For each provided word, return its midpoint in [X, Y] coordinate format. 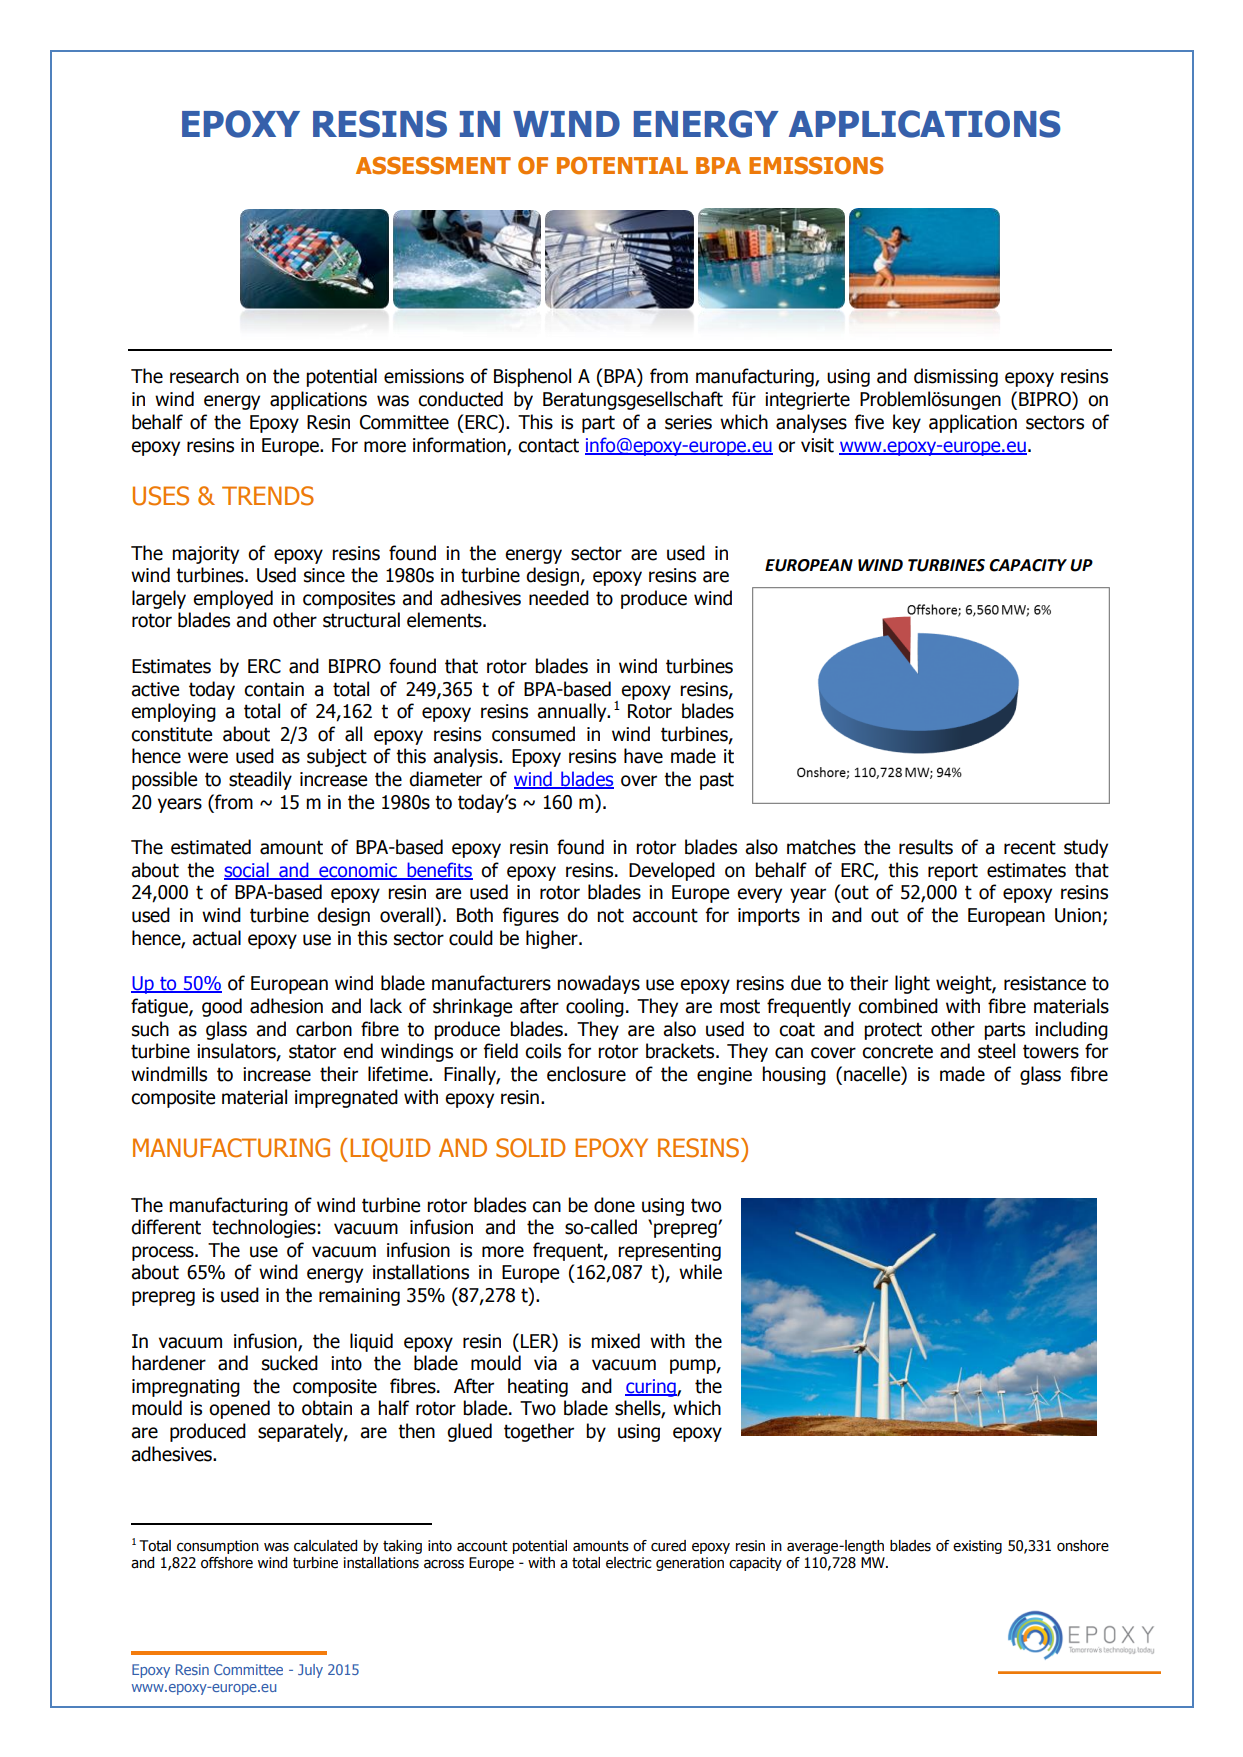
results [926, 847]
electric [628, 1563]
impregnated [346, 1098]
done [614, 1205]
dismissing [956, 377]
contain [274, 689]
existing [977, 1547]
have [643, 756]
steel [996, 1051]
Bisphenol [532, 377]
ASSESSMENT [433, 166]
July [310, 1671]
